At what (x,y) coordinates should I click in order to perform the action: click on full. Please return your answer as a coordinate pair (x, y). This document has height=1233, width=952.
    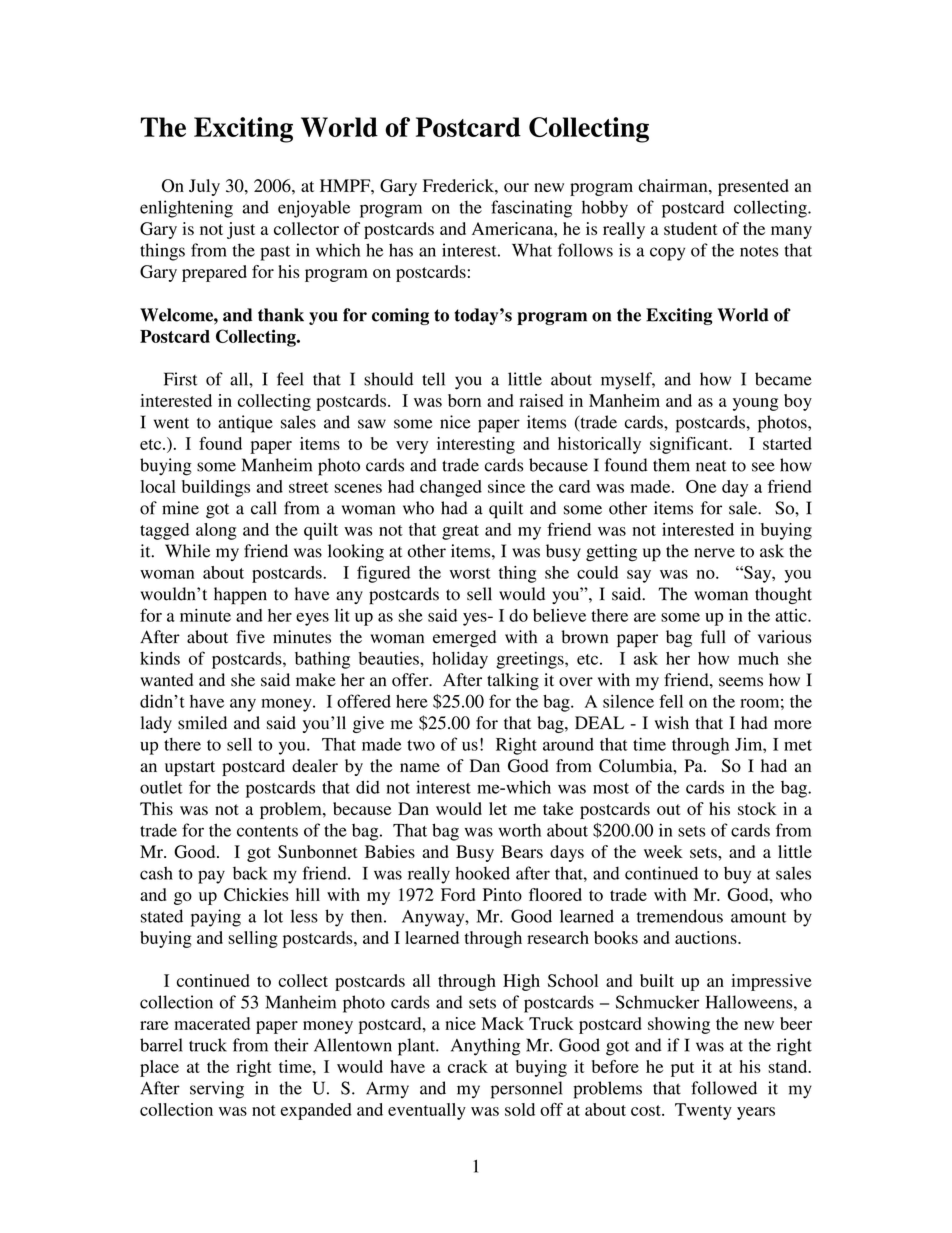
    Looking at the image, I should click on (713, 637).
